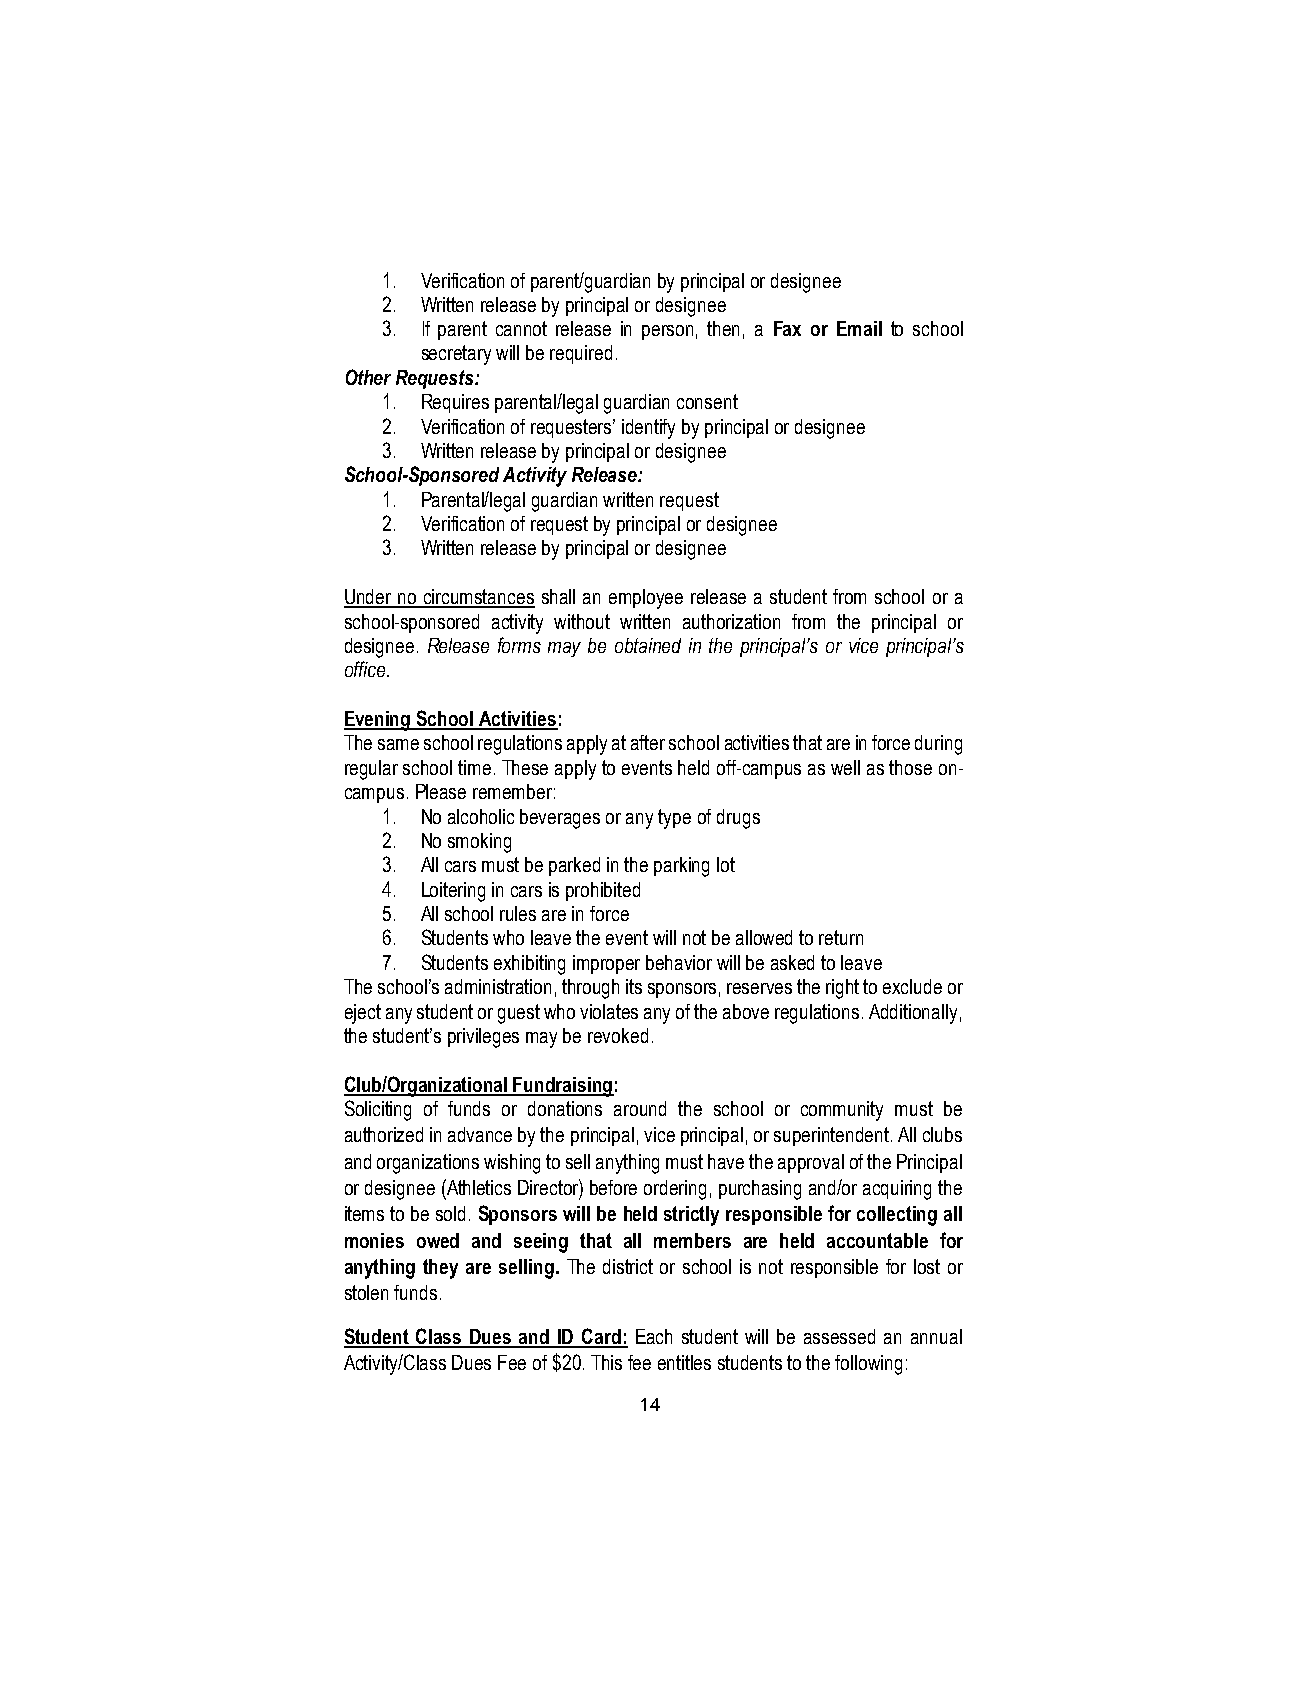 Image resolution: width=1300 pixels, height=1682 pixels. Describe the element at coordinates (654, 1336) in the page. I see `Each` at that location.
